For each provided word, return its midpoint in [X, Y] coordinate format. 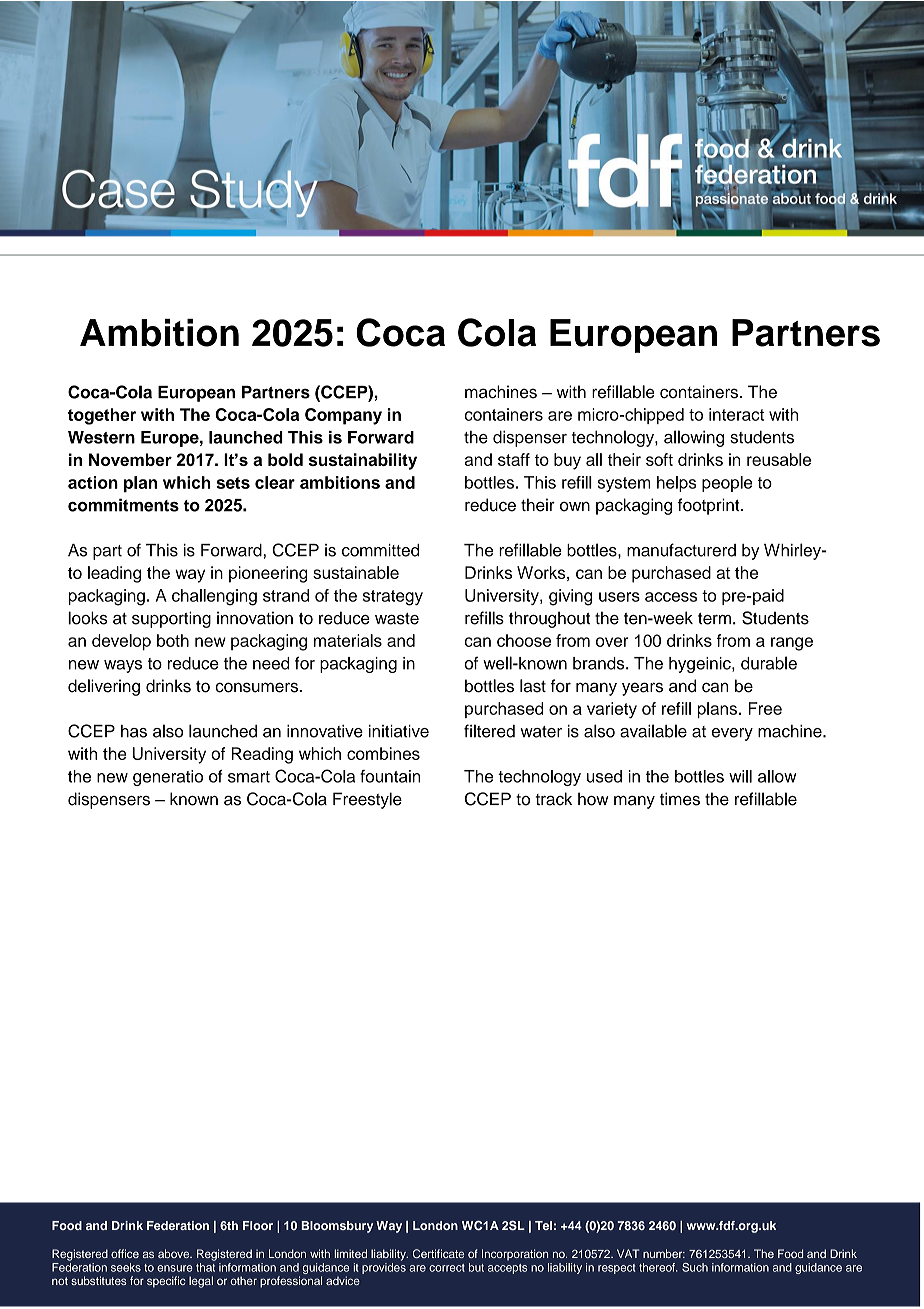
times [680, 799]
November [130, 459]
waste [397, 619]
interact [736, 414]
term [714, 619]
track [553, 799]
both [173, 640]
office [125, 1253]
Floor [258, 1225]
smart [249, 777]
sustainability [363, 461]
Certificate [438, 1253]
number [664, 1253]
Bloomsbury [337, 1227]
